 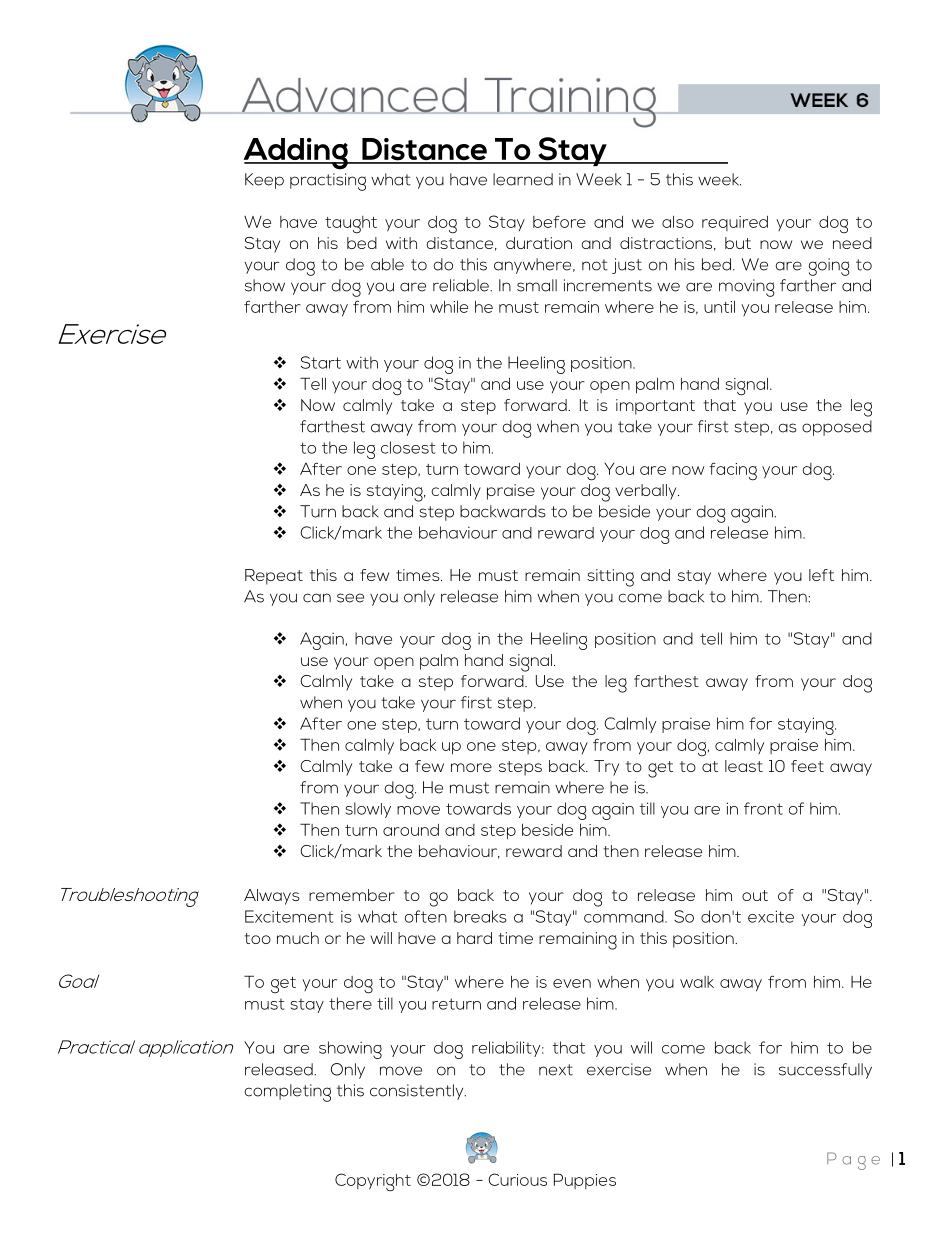 What do you see at coordinates (317, 598) in the screenshot?
I see `can` at bounding box center [317, 598].
